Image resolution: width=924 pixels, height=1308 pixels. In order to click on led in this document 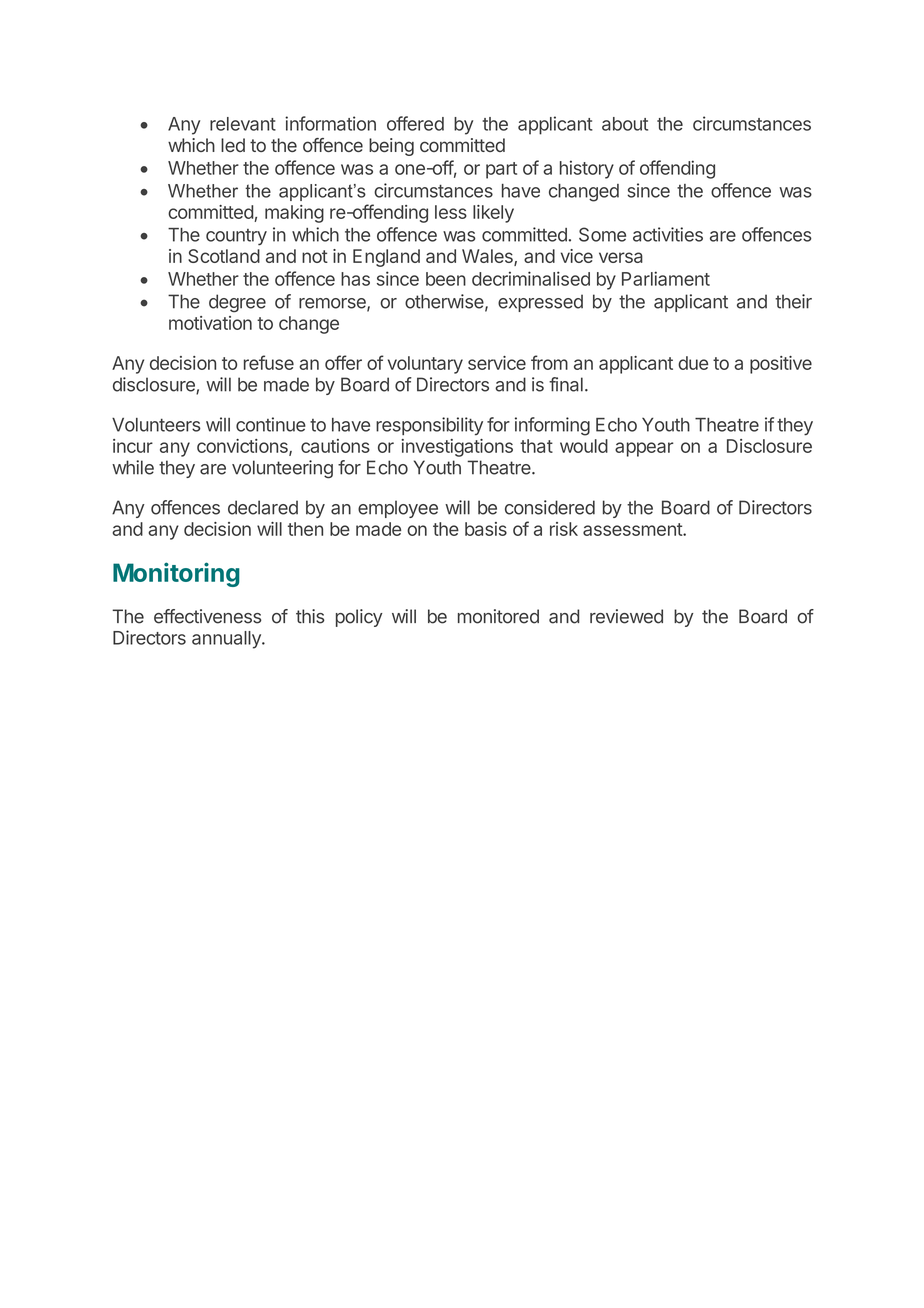, I will do `click(233, 145)`.
